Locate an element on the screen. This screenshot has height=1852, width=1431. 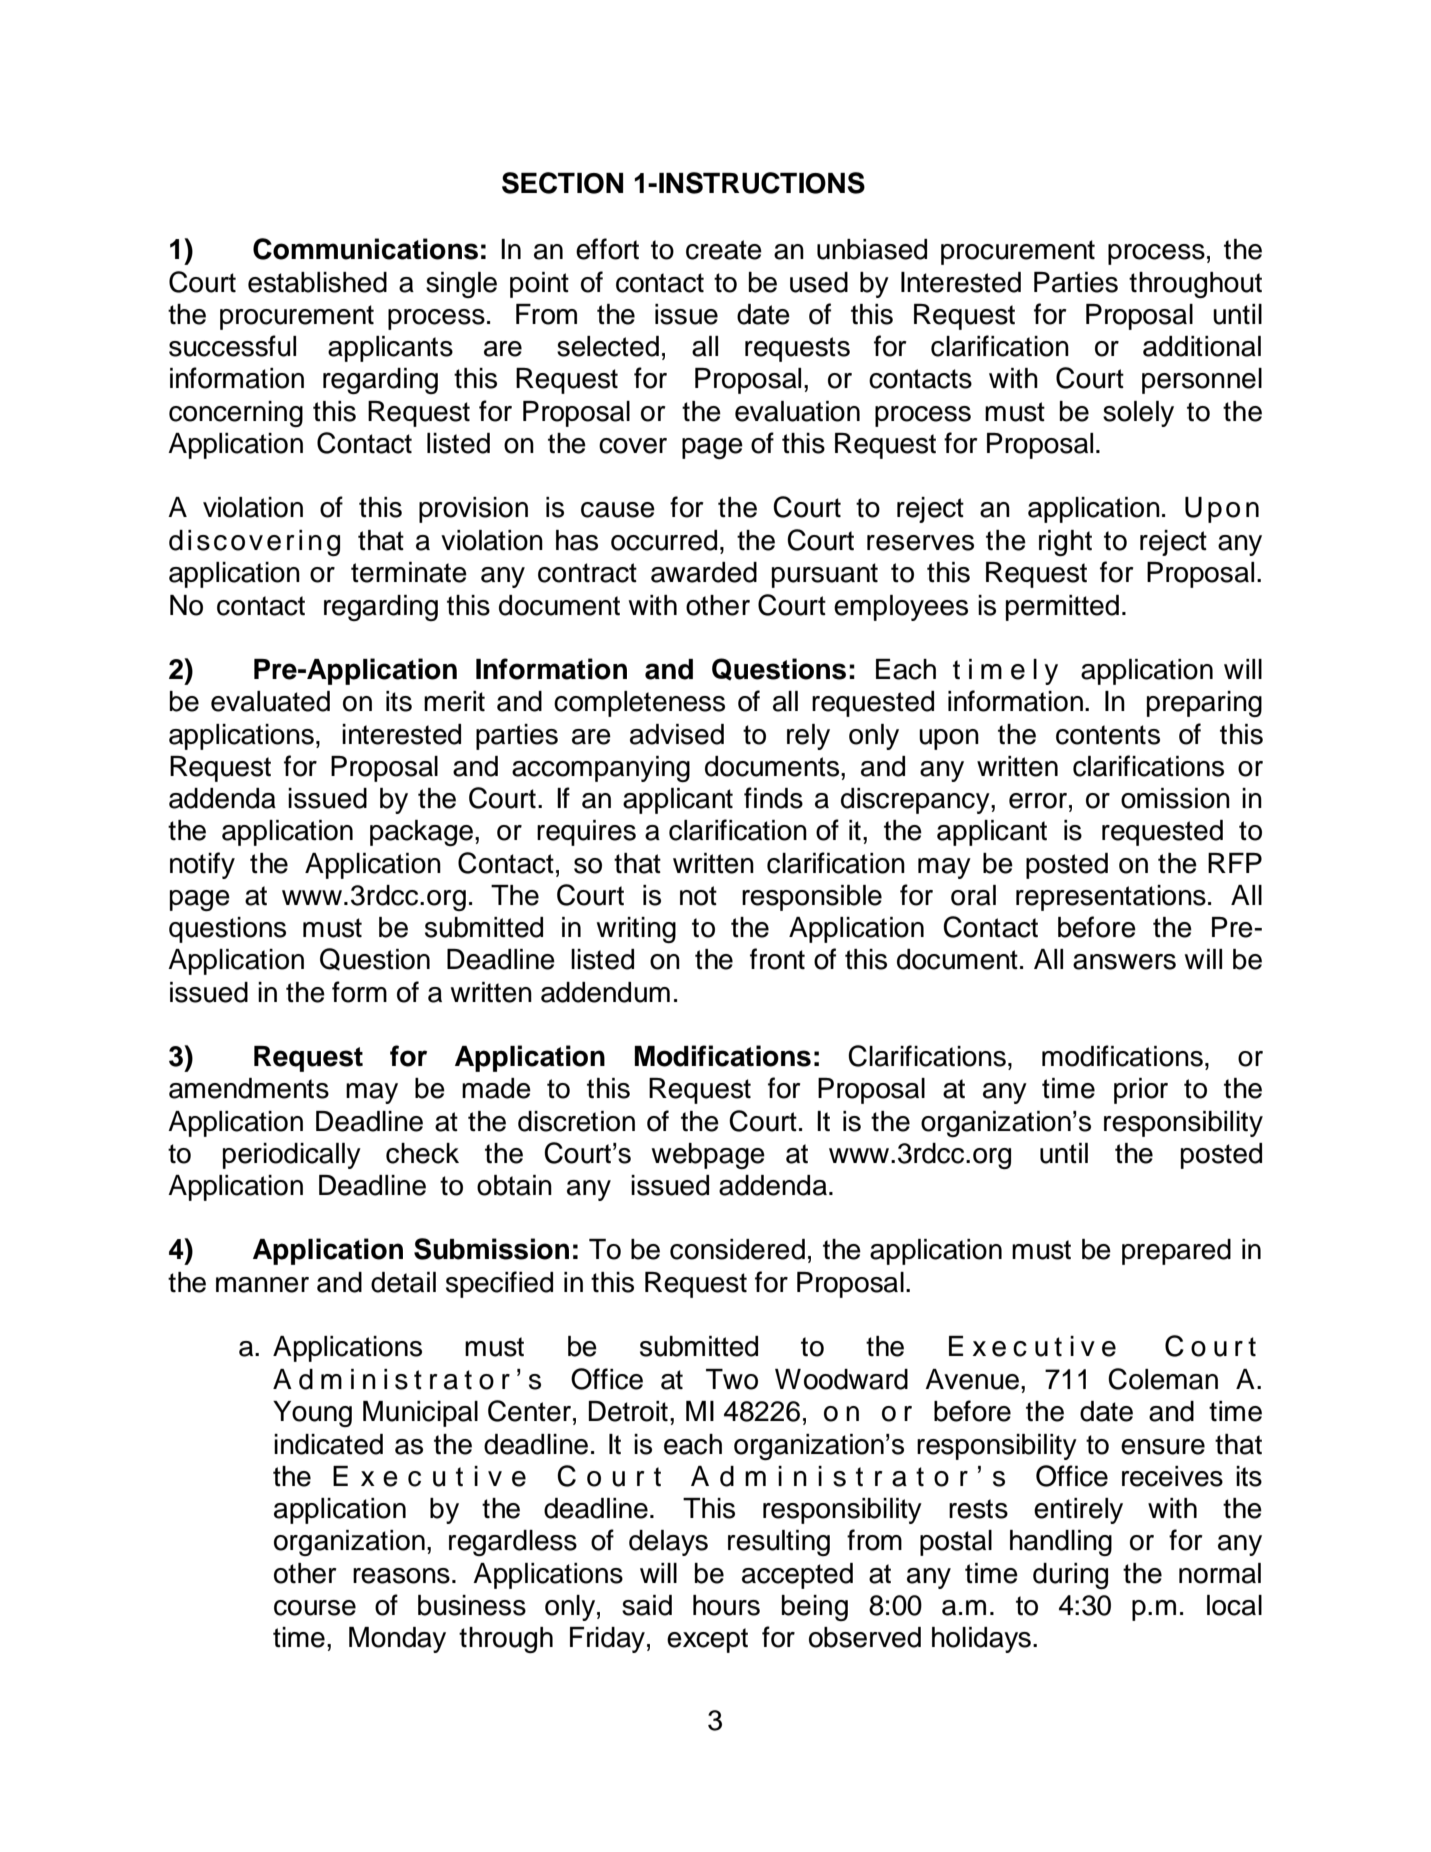
discretion is located at coordinates (576, 1121).
